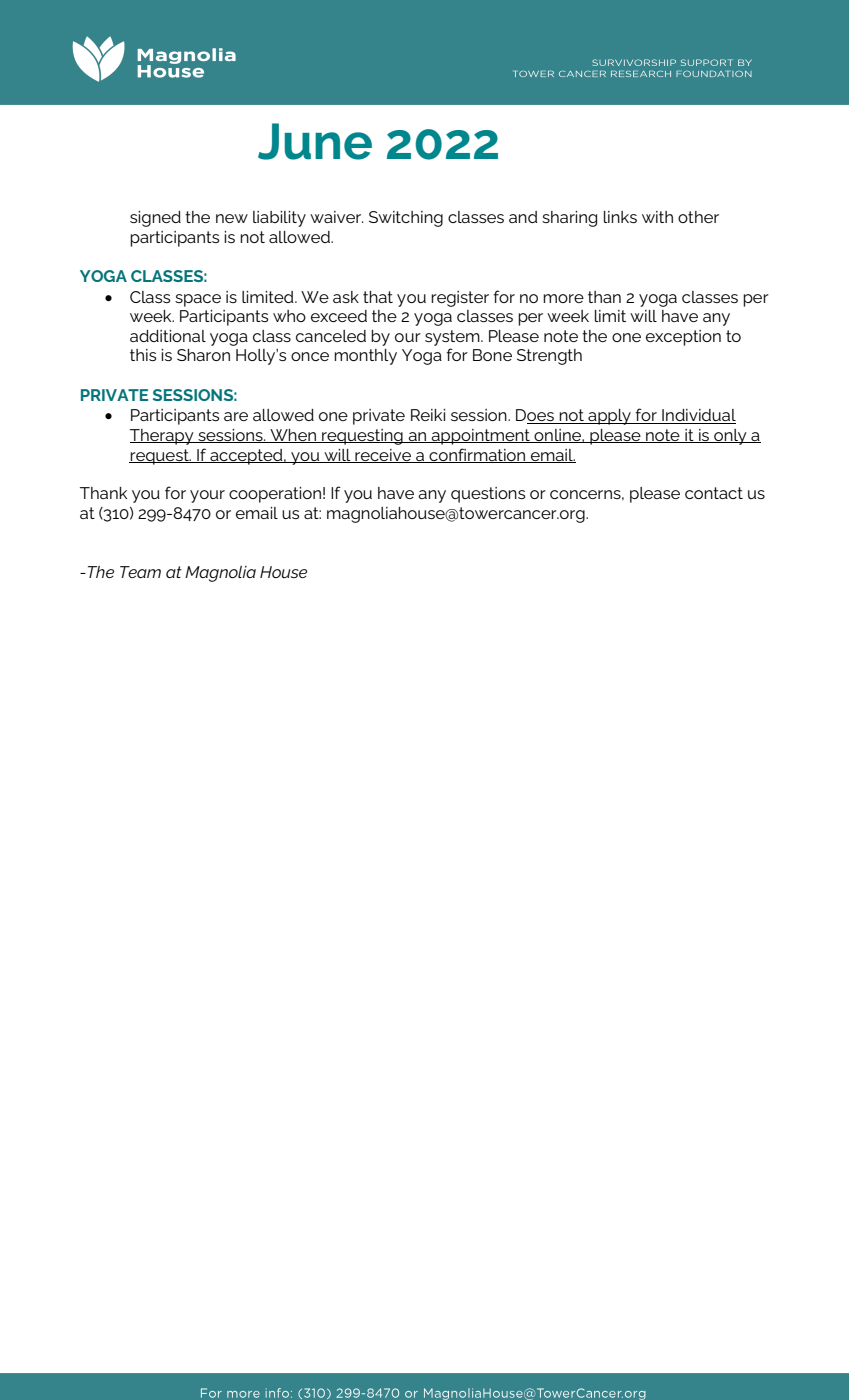  What do you see at coordinates (488, 495) in the page?
I see `questions` at bounding box center [488, 495].
